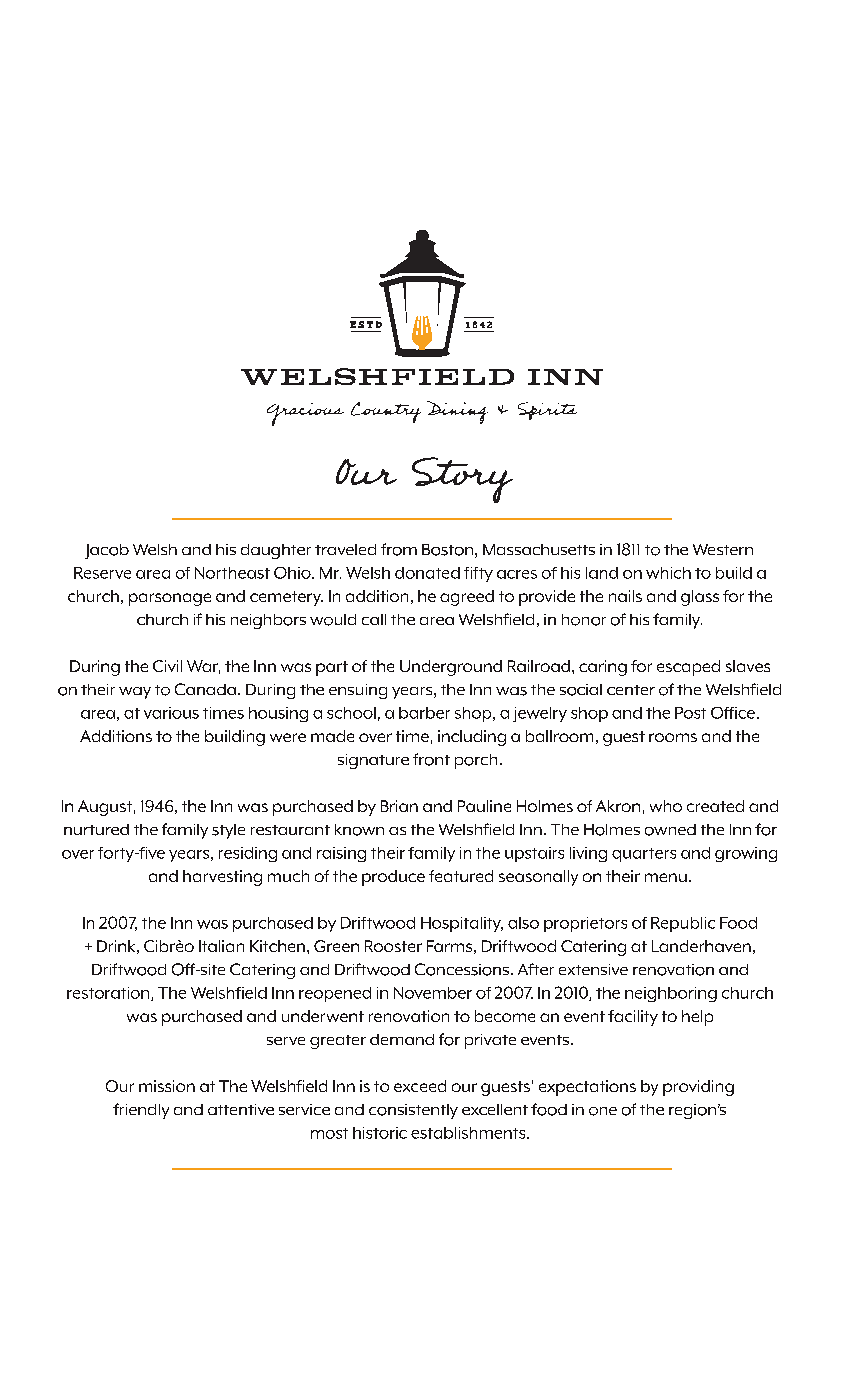 The width and height of the page is (844, 1400). I want to click on providing, so click(698, 1088).
